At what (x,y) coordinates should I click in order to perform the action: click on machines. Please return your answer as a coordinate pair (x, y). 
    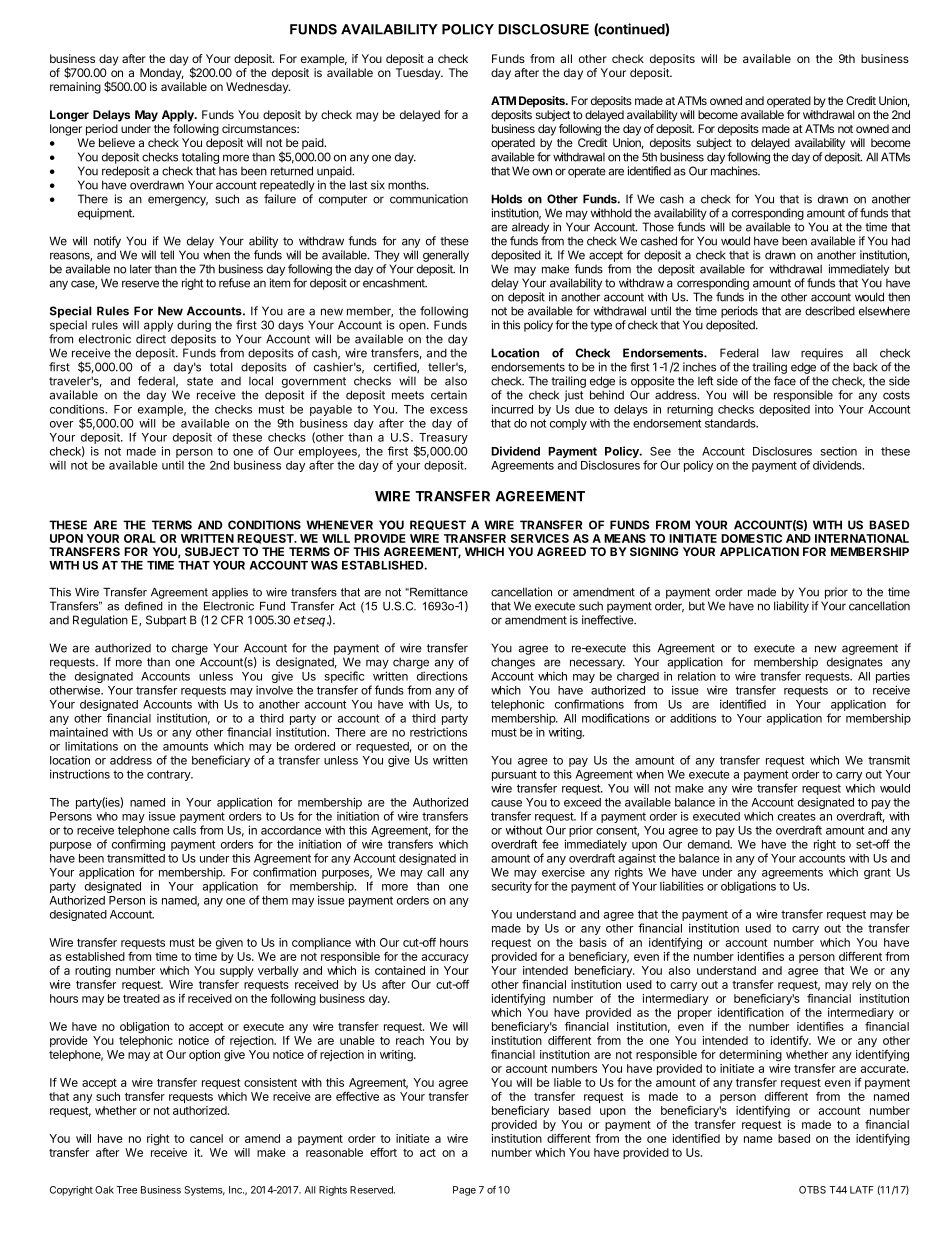
    Looking at the image, I should click on (735, 171).
